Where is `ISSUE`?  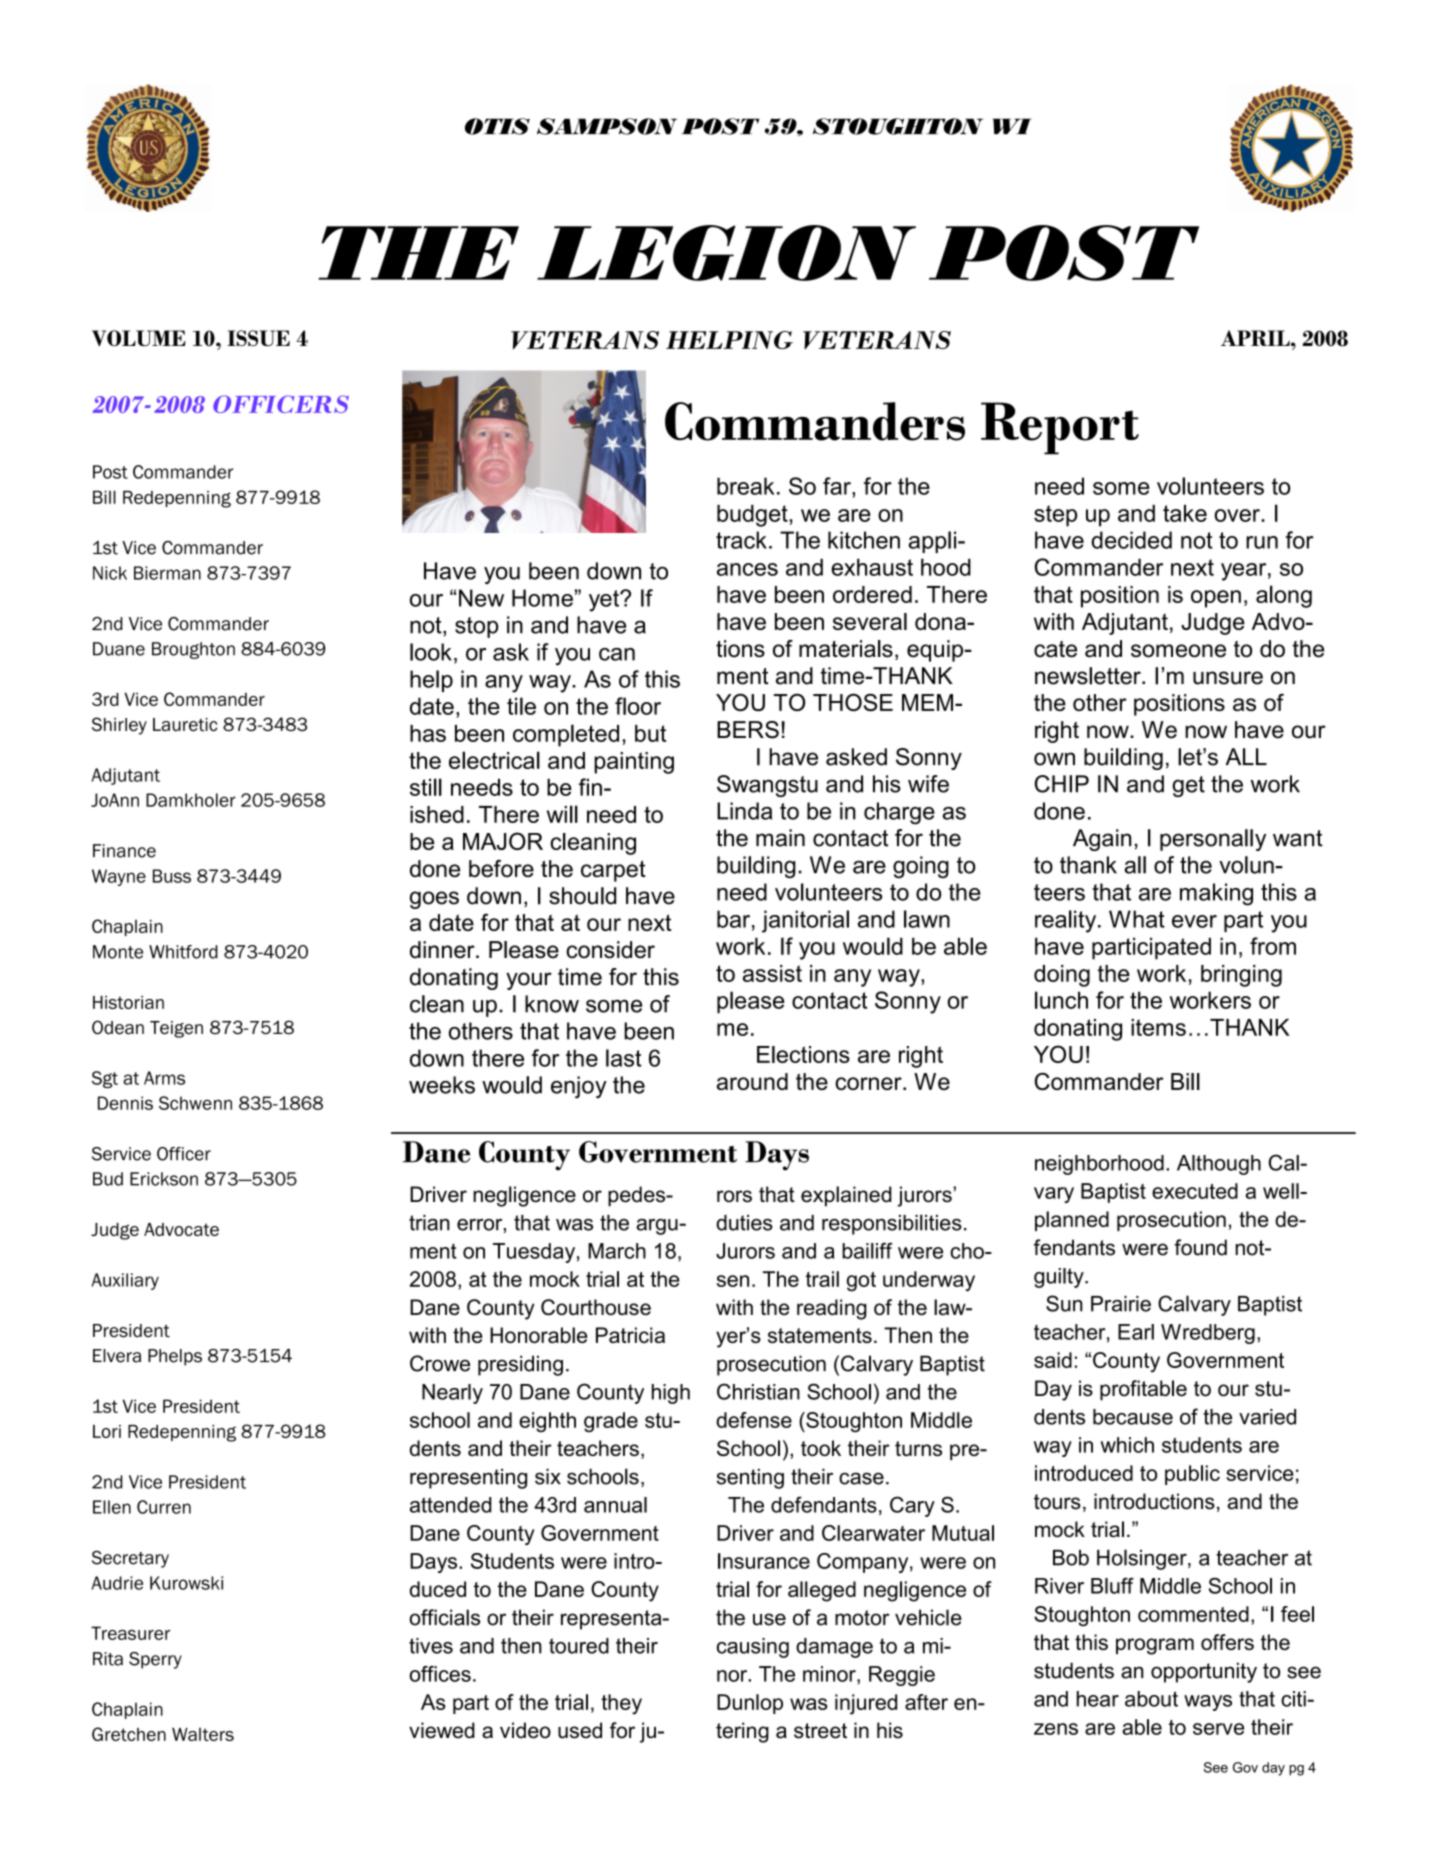 ISSUE is located at coordinates (258, 338).
